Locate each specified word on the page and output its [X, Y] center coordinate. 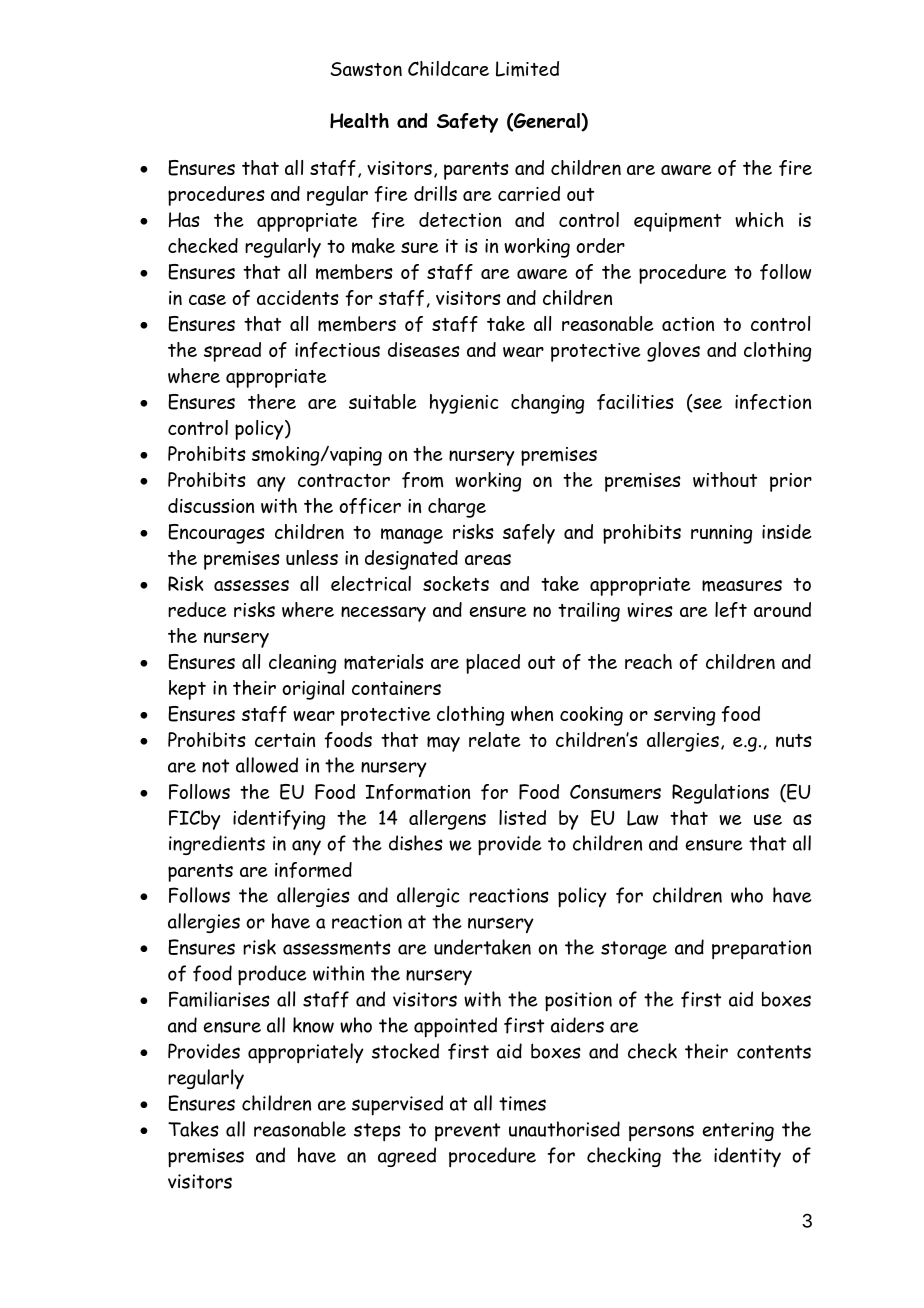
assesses [251, 585]
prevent [467, 1132]
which [759, 219]
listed [522, 817]
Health [359, 120]
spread [232, 352]
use [768, 819]
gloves [673, 352]
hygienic [464, 404]
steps [377, 1132]
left [731, 610]
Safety [467, 123]
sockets [456, 583]
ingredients [217, 845]
